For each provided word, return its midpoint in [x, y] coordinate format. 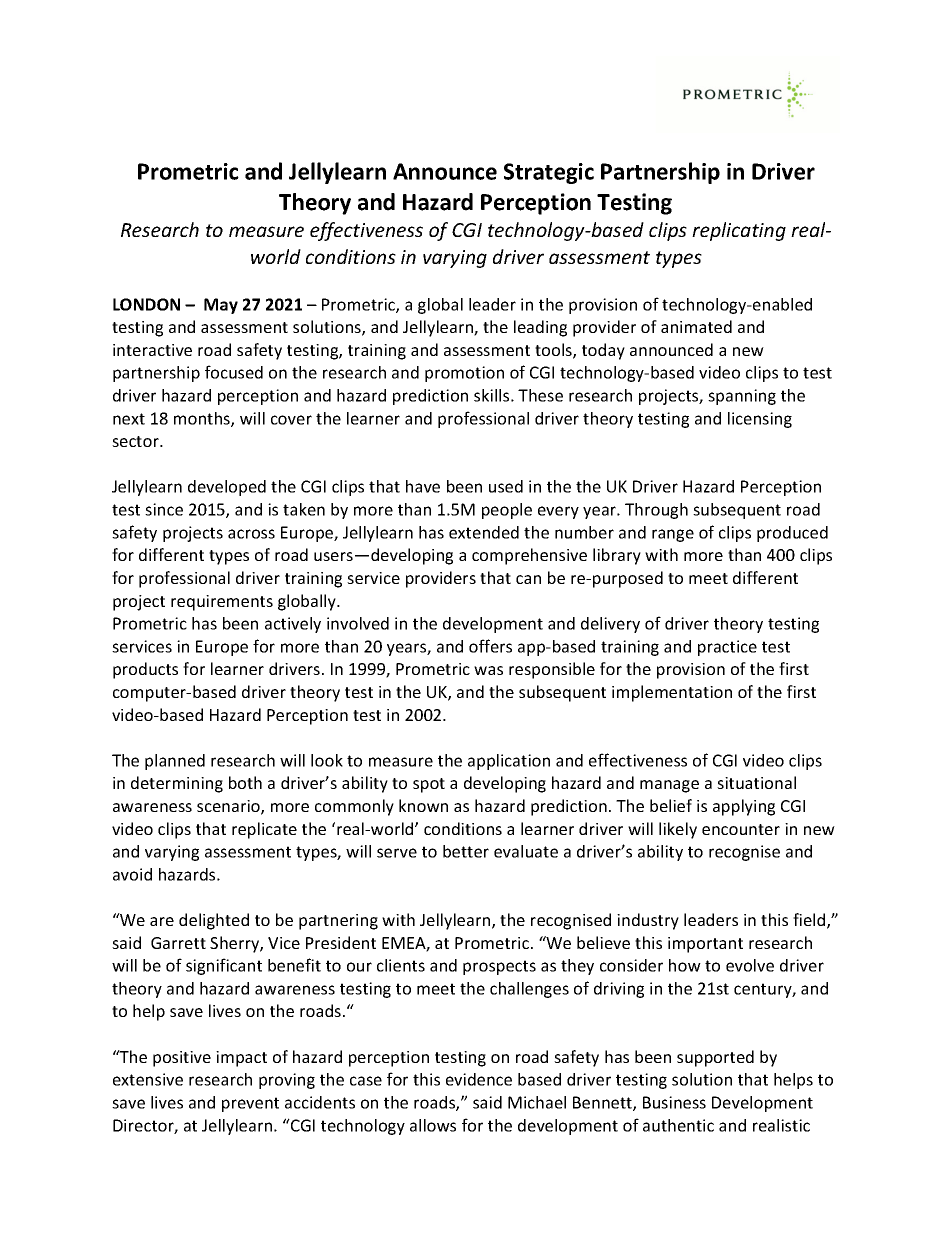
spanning [742, 397]
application [509, 762]
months [203, 419]
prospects [499, 967]
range [673, 535]
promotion [464, 374]
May [221, 306]
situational [756, 782]
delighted [214, 921]
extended [484, 532]
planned [175, 762]
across [251, 534]
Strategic [549, 173]
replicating [739, 231]
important [705, 945]
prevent [250, 1104]
